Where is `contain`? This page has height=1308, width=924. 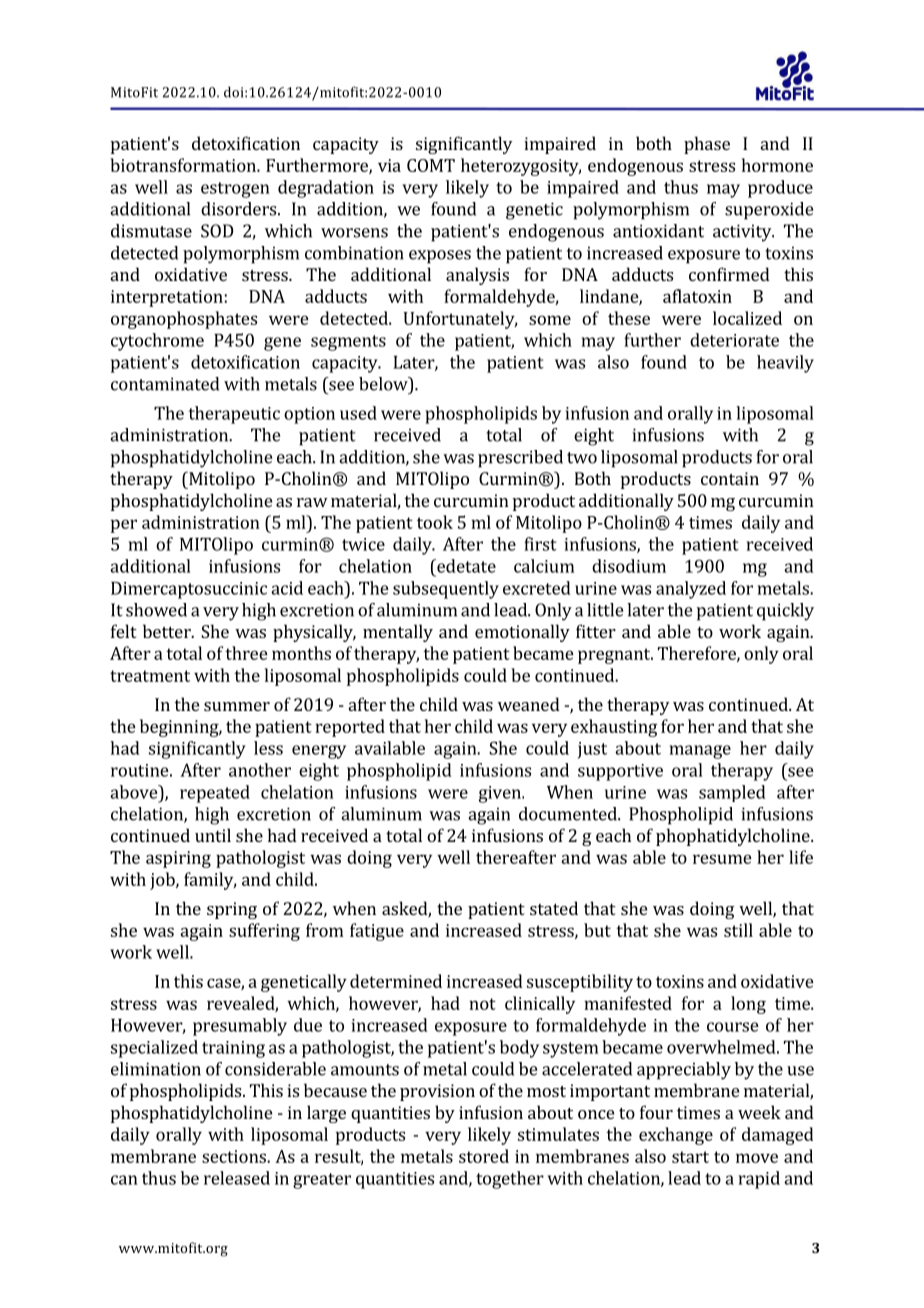 contain is located at coordinates (730, 478).
